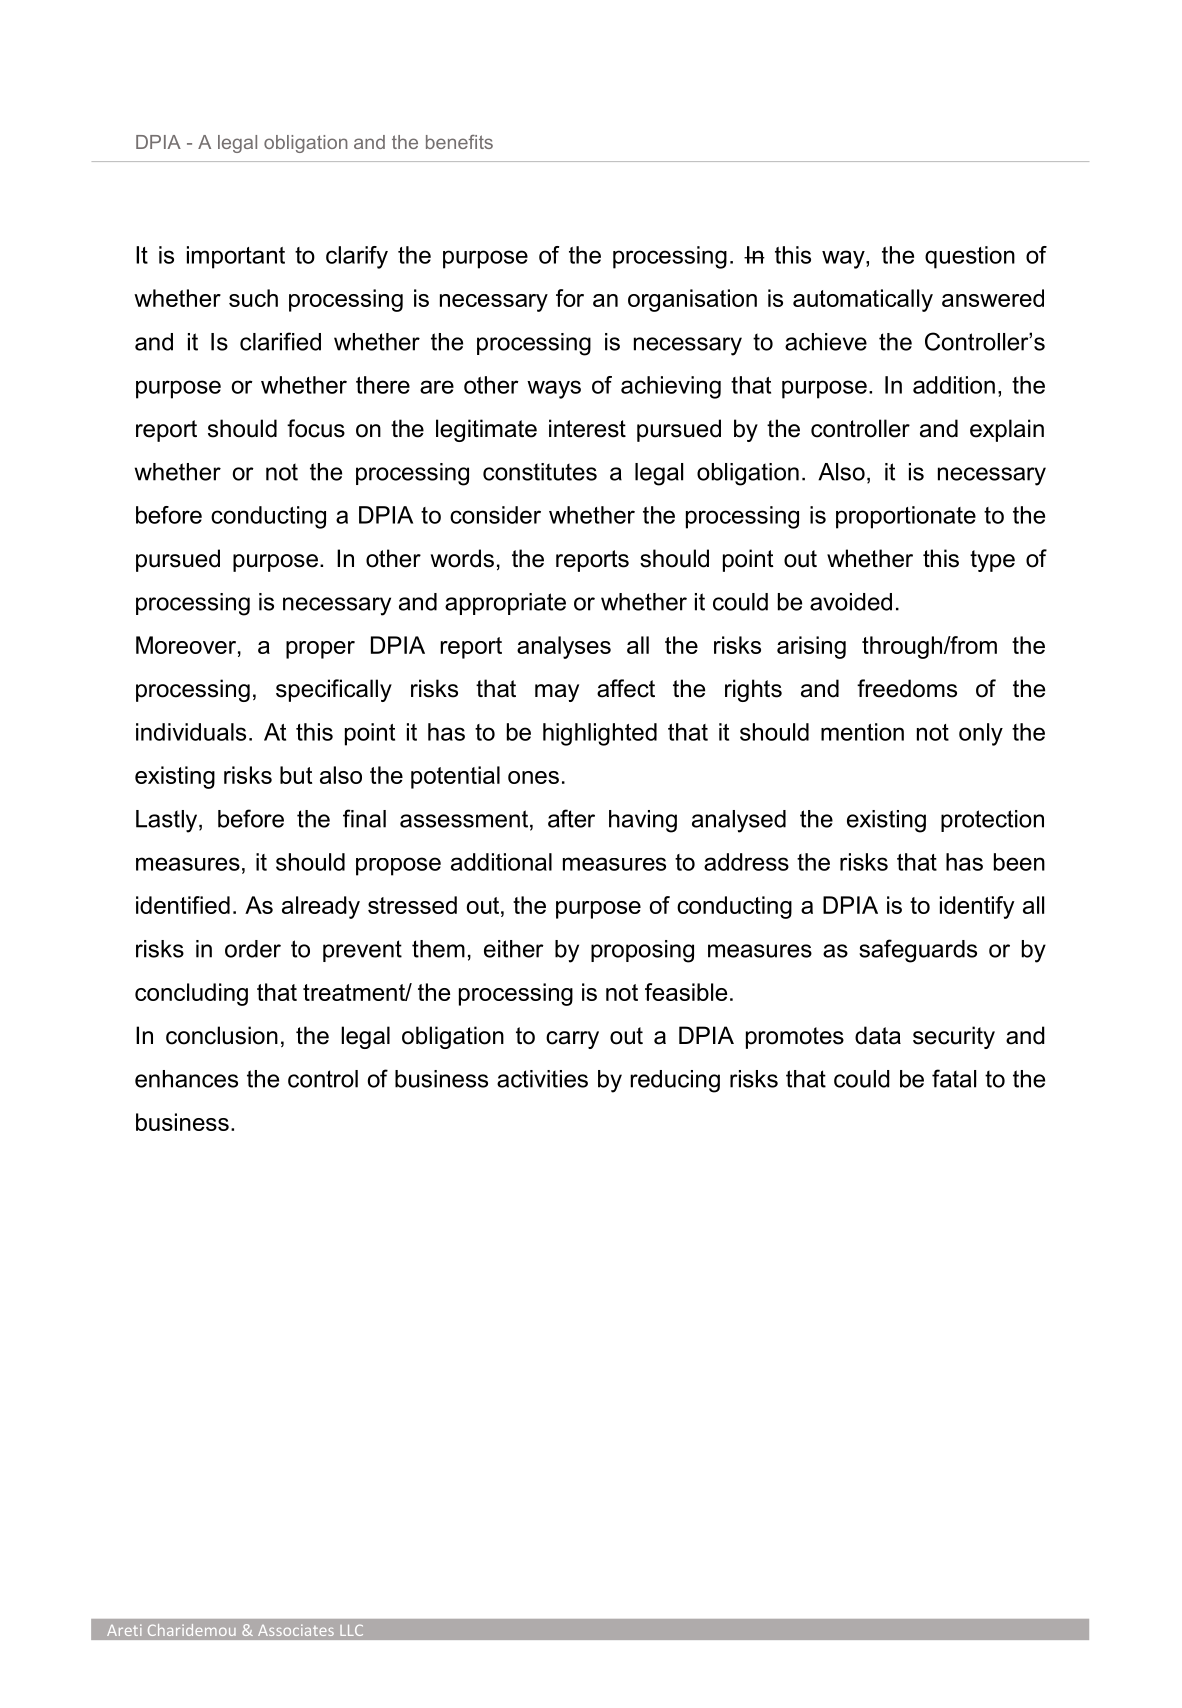  What do you see at coordinates (186, 1079) in the screenshot?
I see `enhances` at bounding box center [186, 1079].
